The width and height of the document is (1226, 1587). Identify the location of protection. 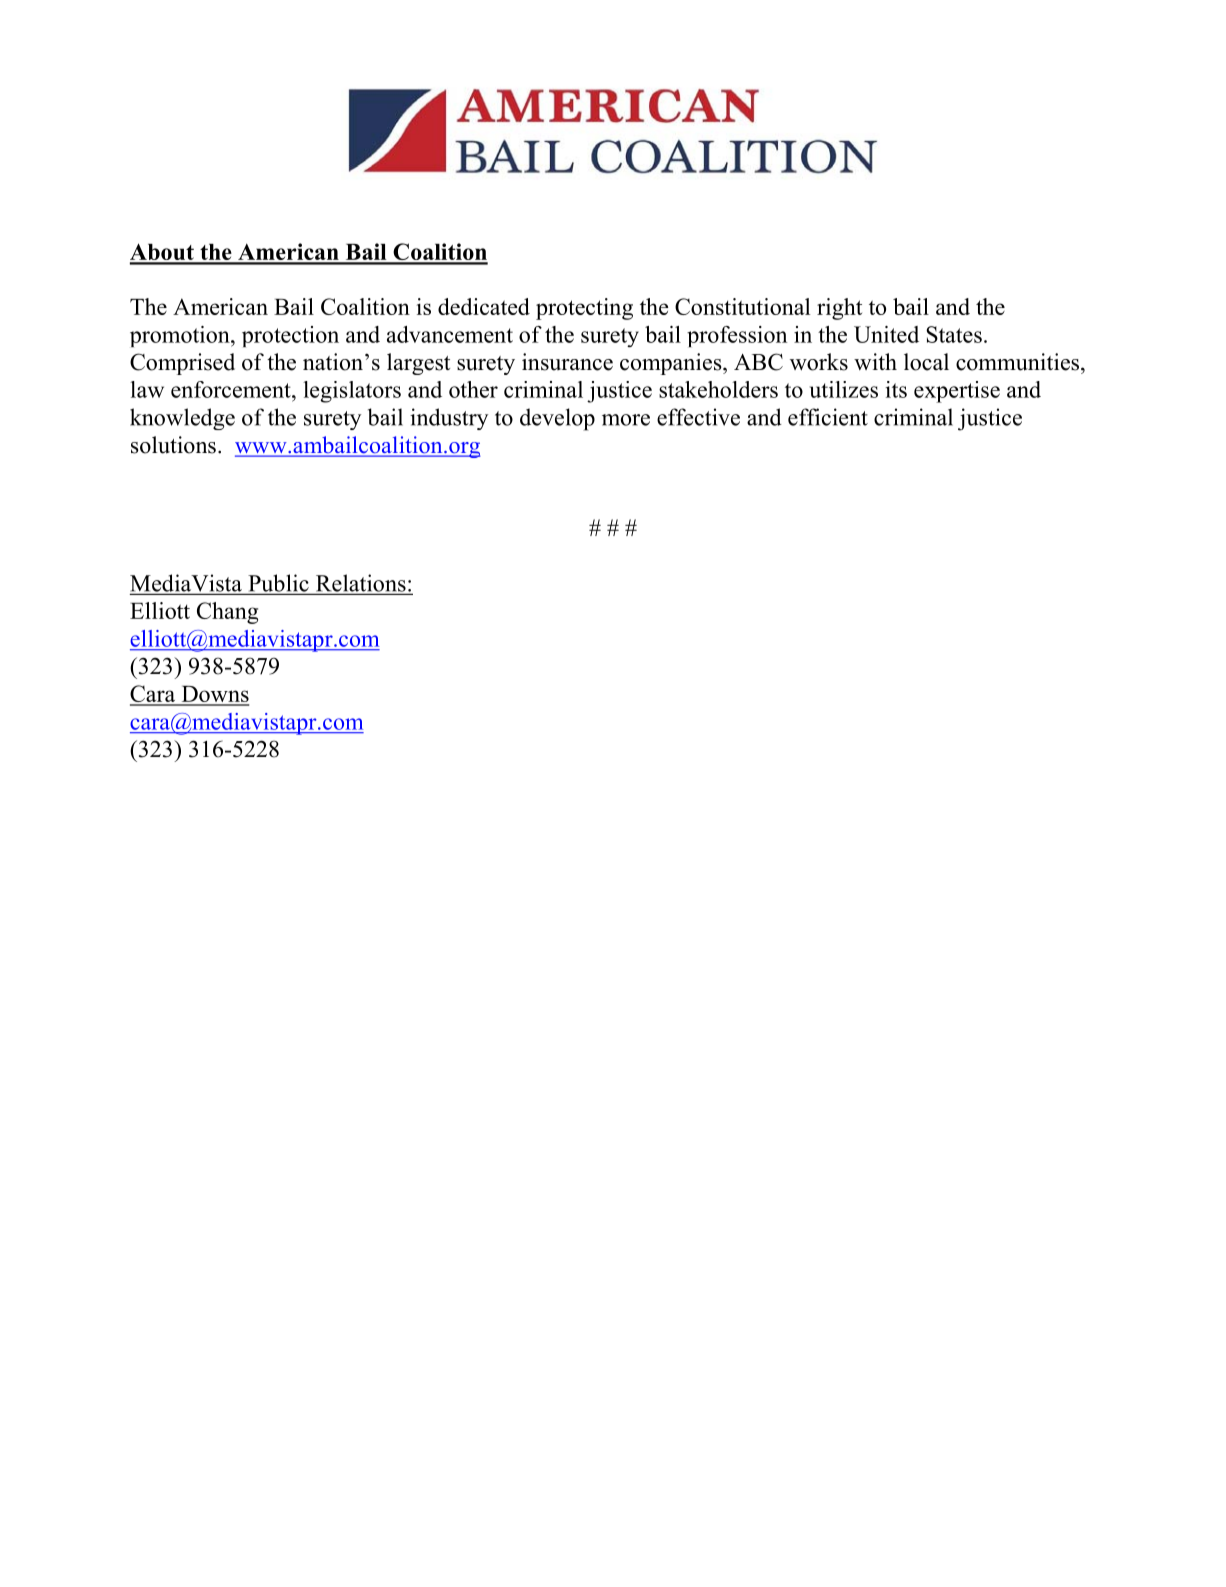
(290, 336).
